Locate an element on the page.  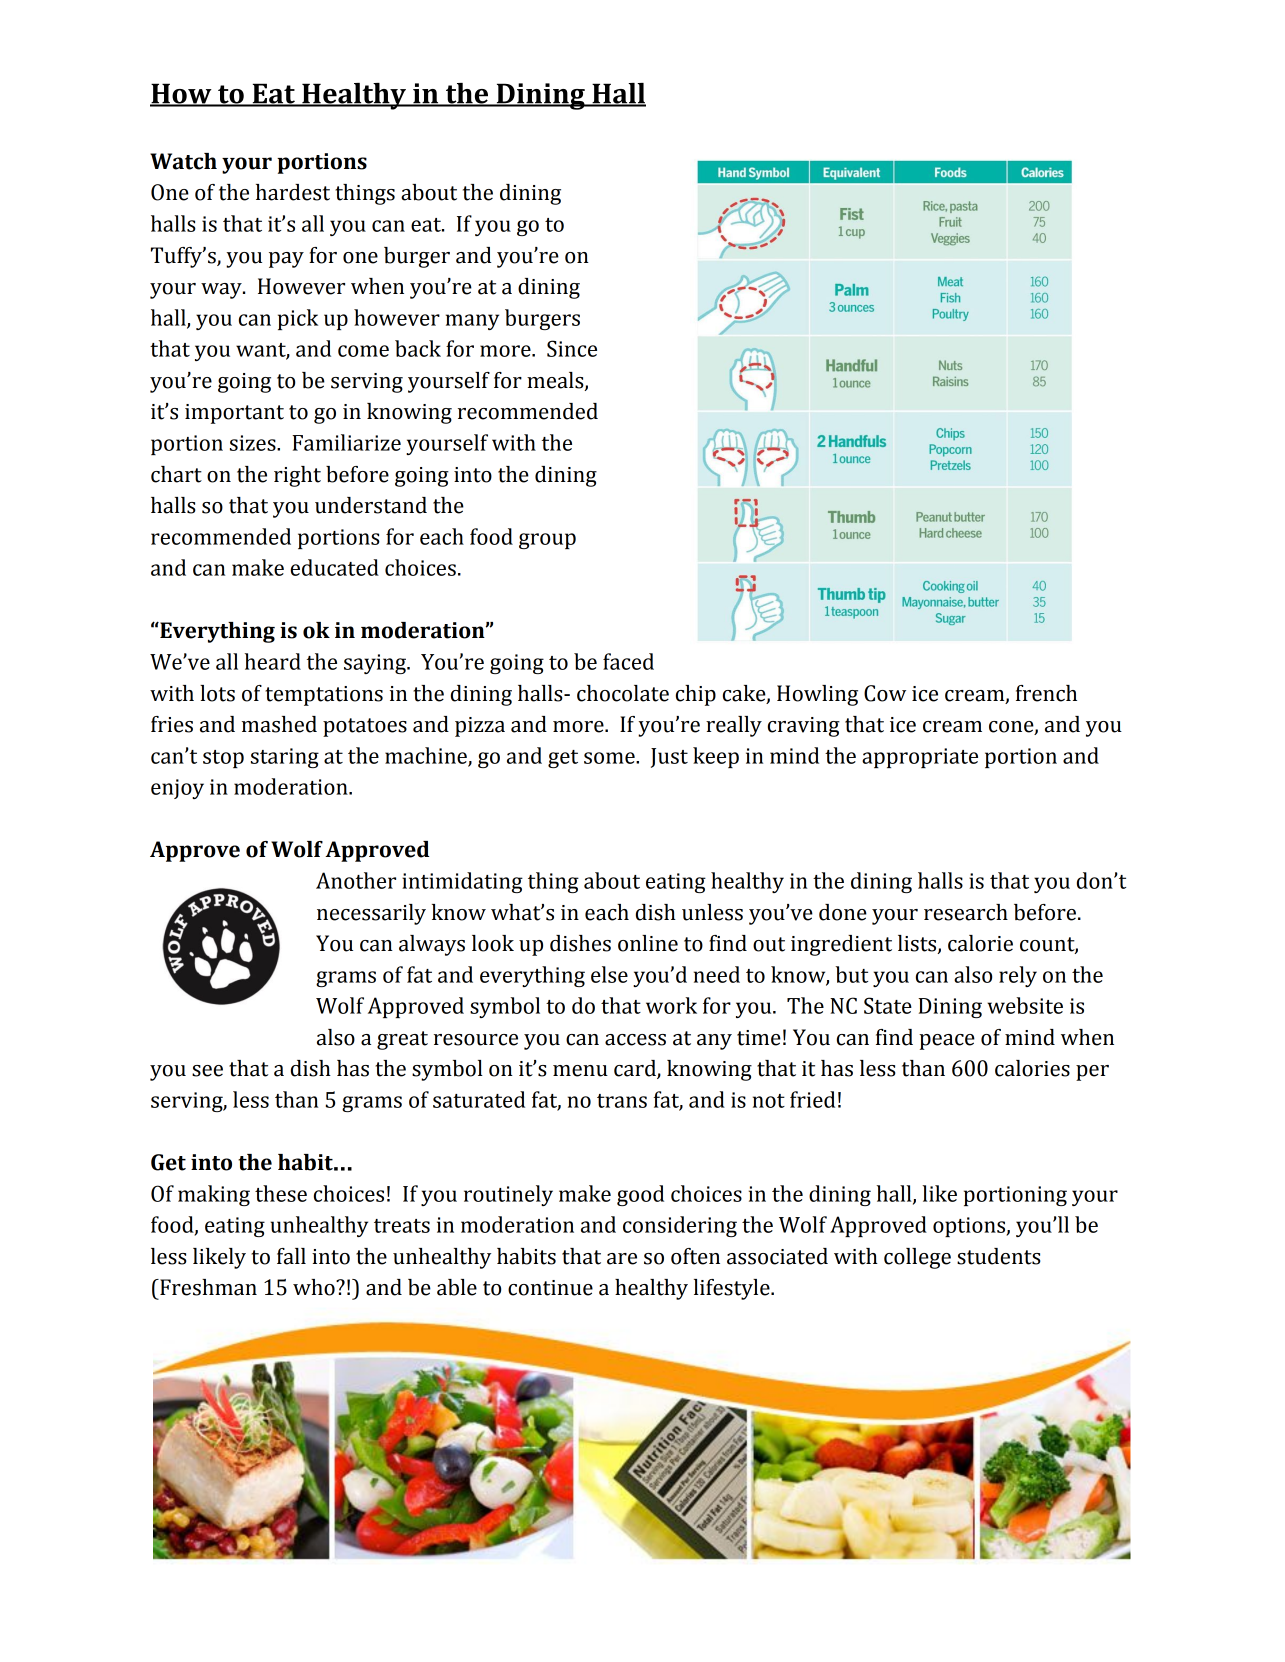
french is located at coordinates (1046, 693).
